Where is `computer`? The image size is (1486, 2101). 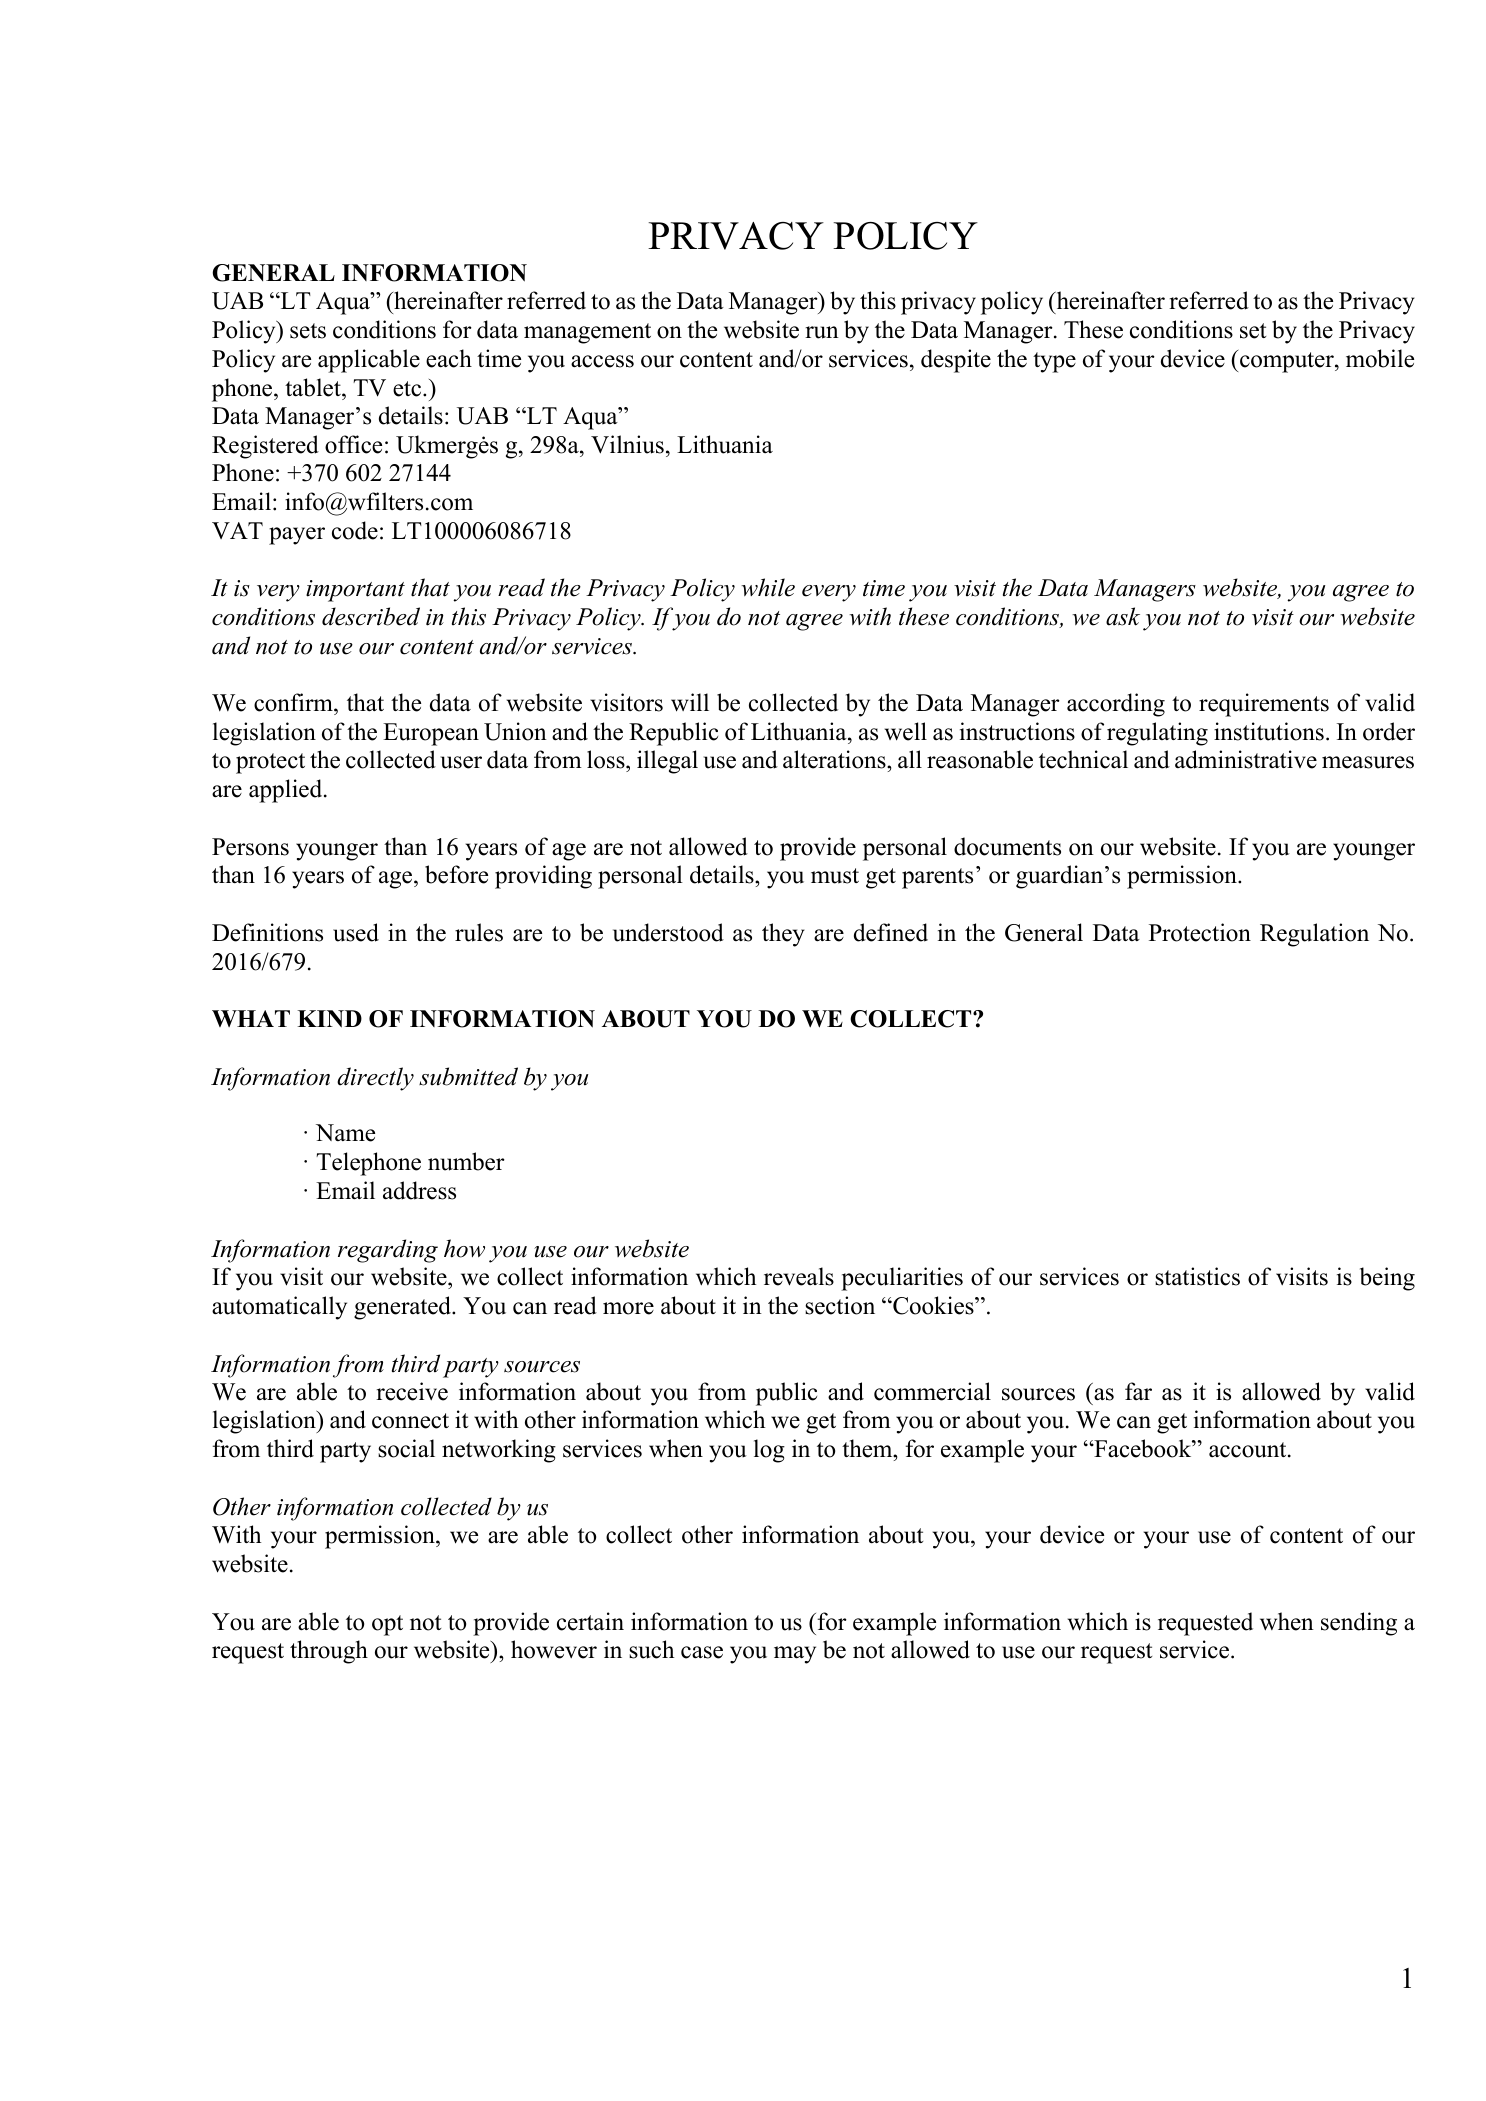 computer is located at coordinates (1288, 362).
